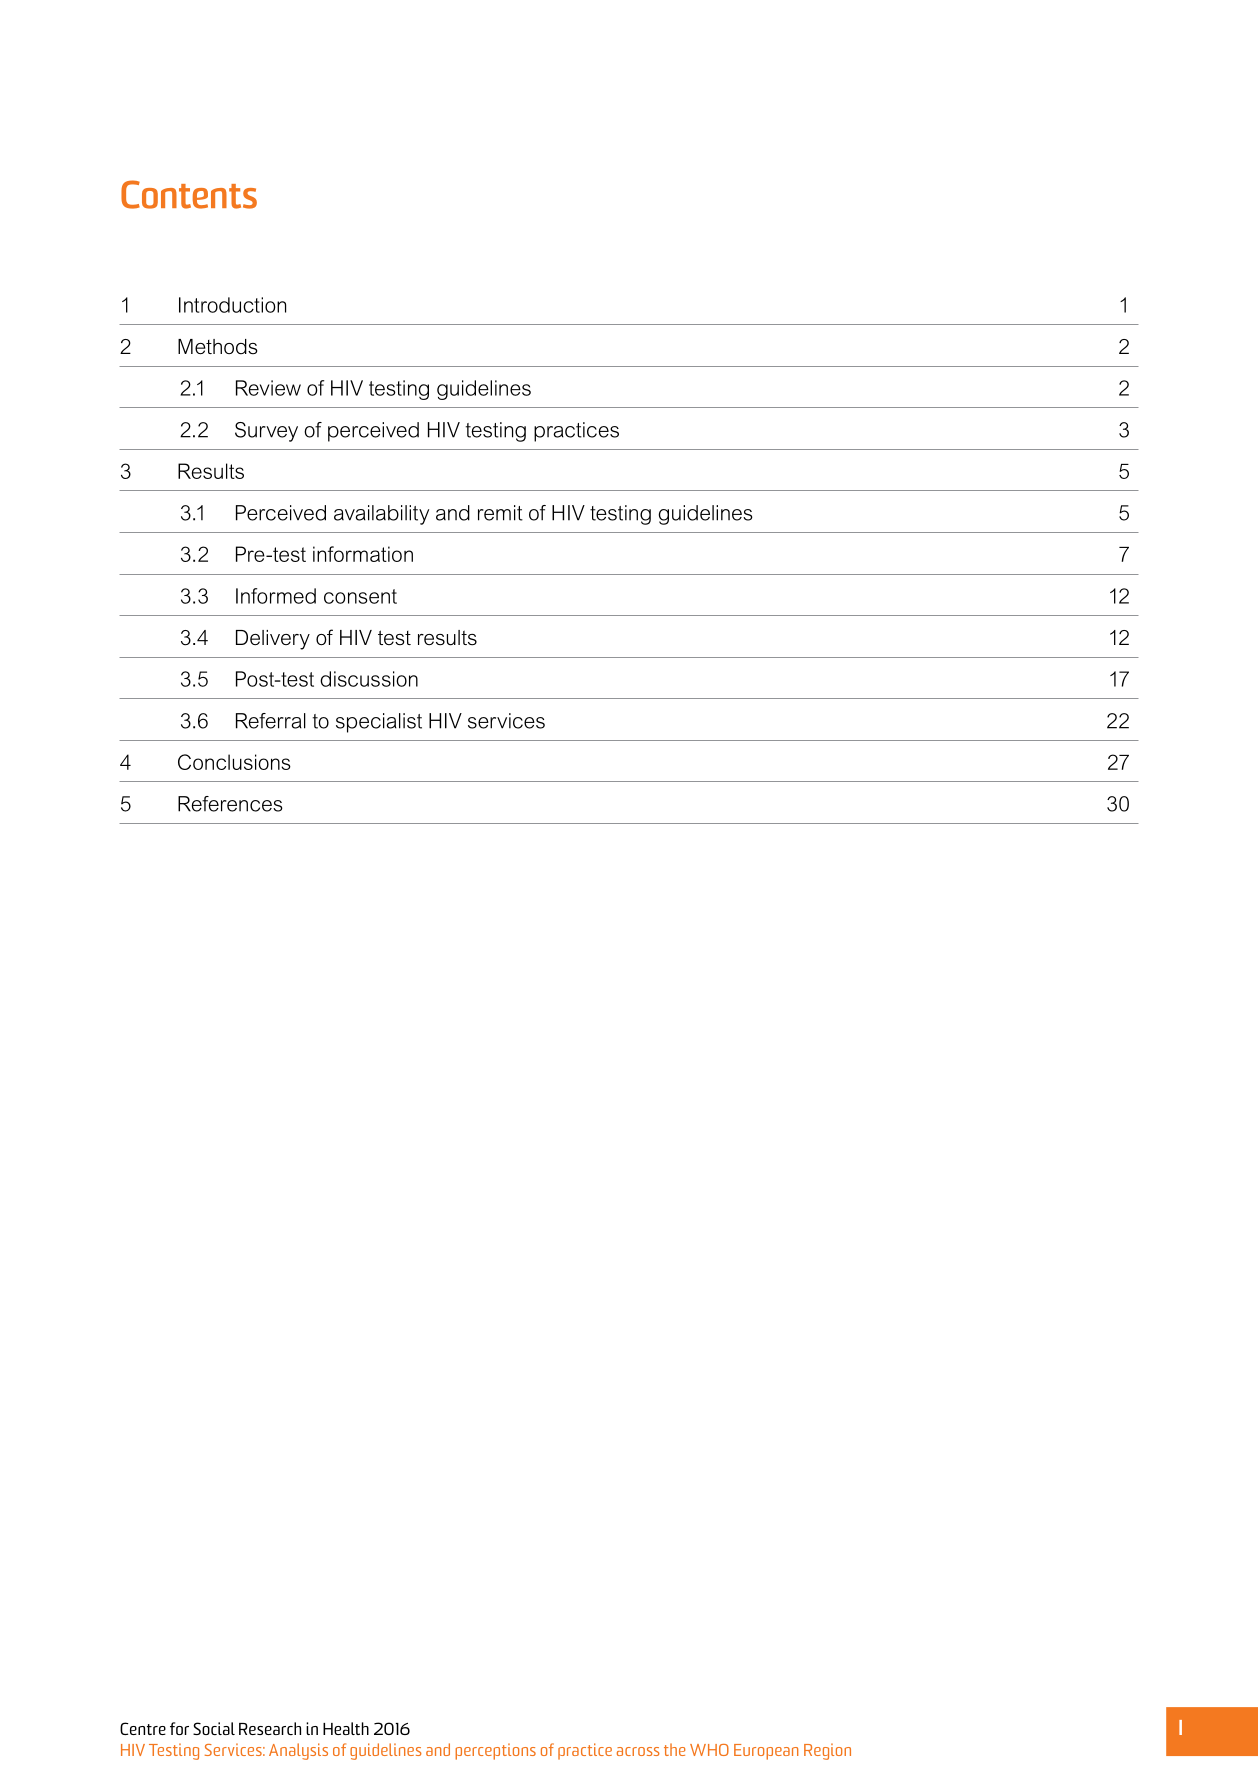 The height and width of the page is (1779, 1258). Describe the element at coordinates (189, 194) in the page. I see `Contents` at that location.
